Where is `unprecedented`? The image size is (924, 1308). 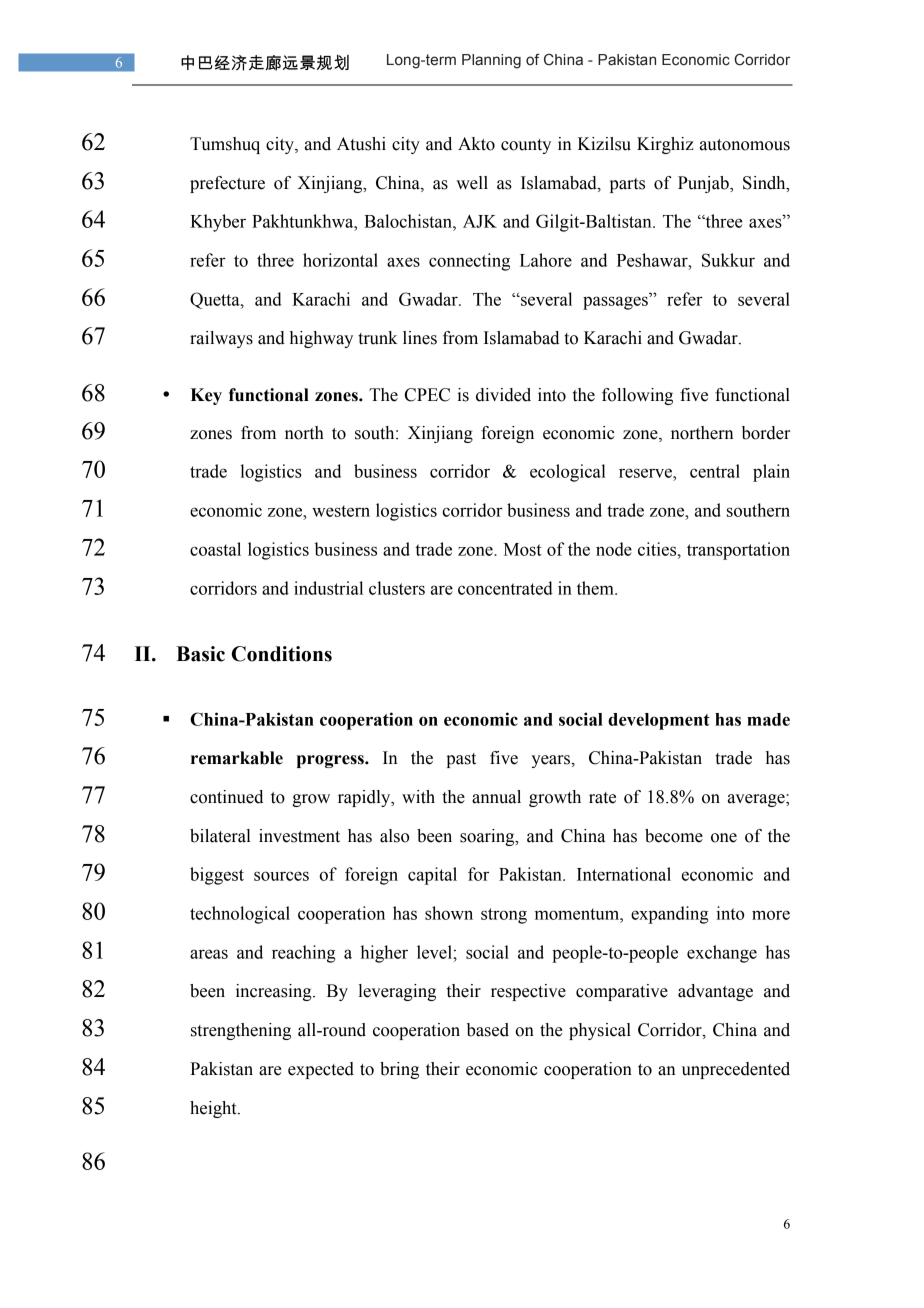 unprecedented is located at coordinates (736, 1070).
